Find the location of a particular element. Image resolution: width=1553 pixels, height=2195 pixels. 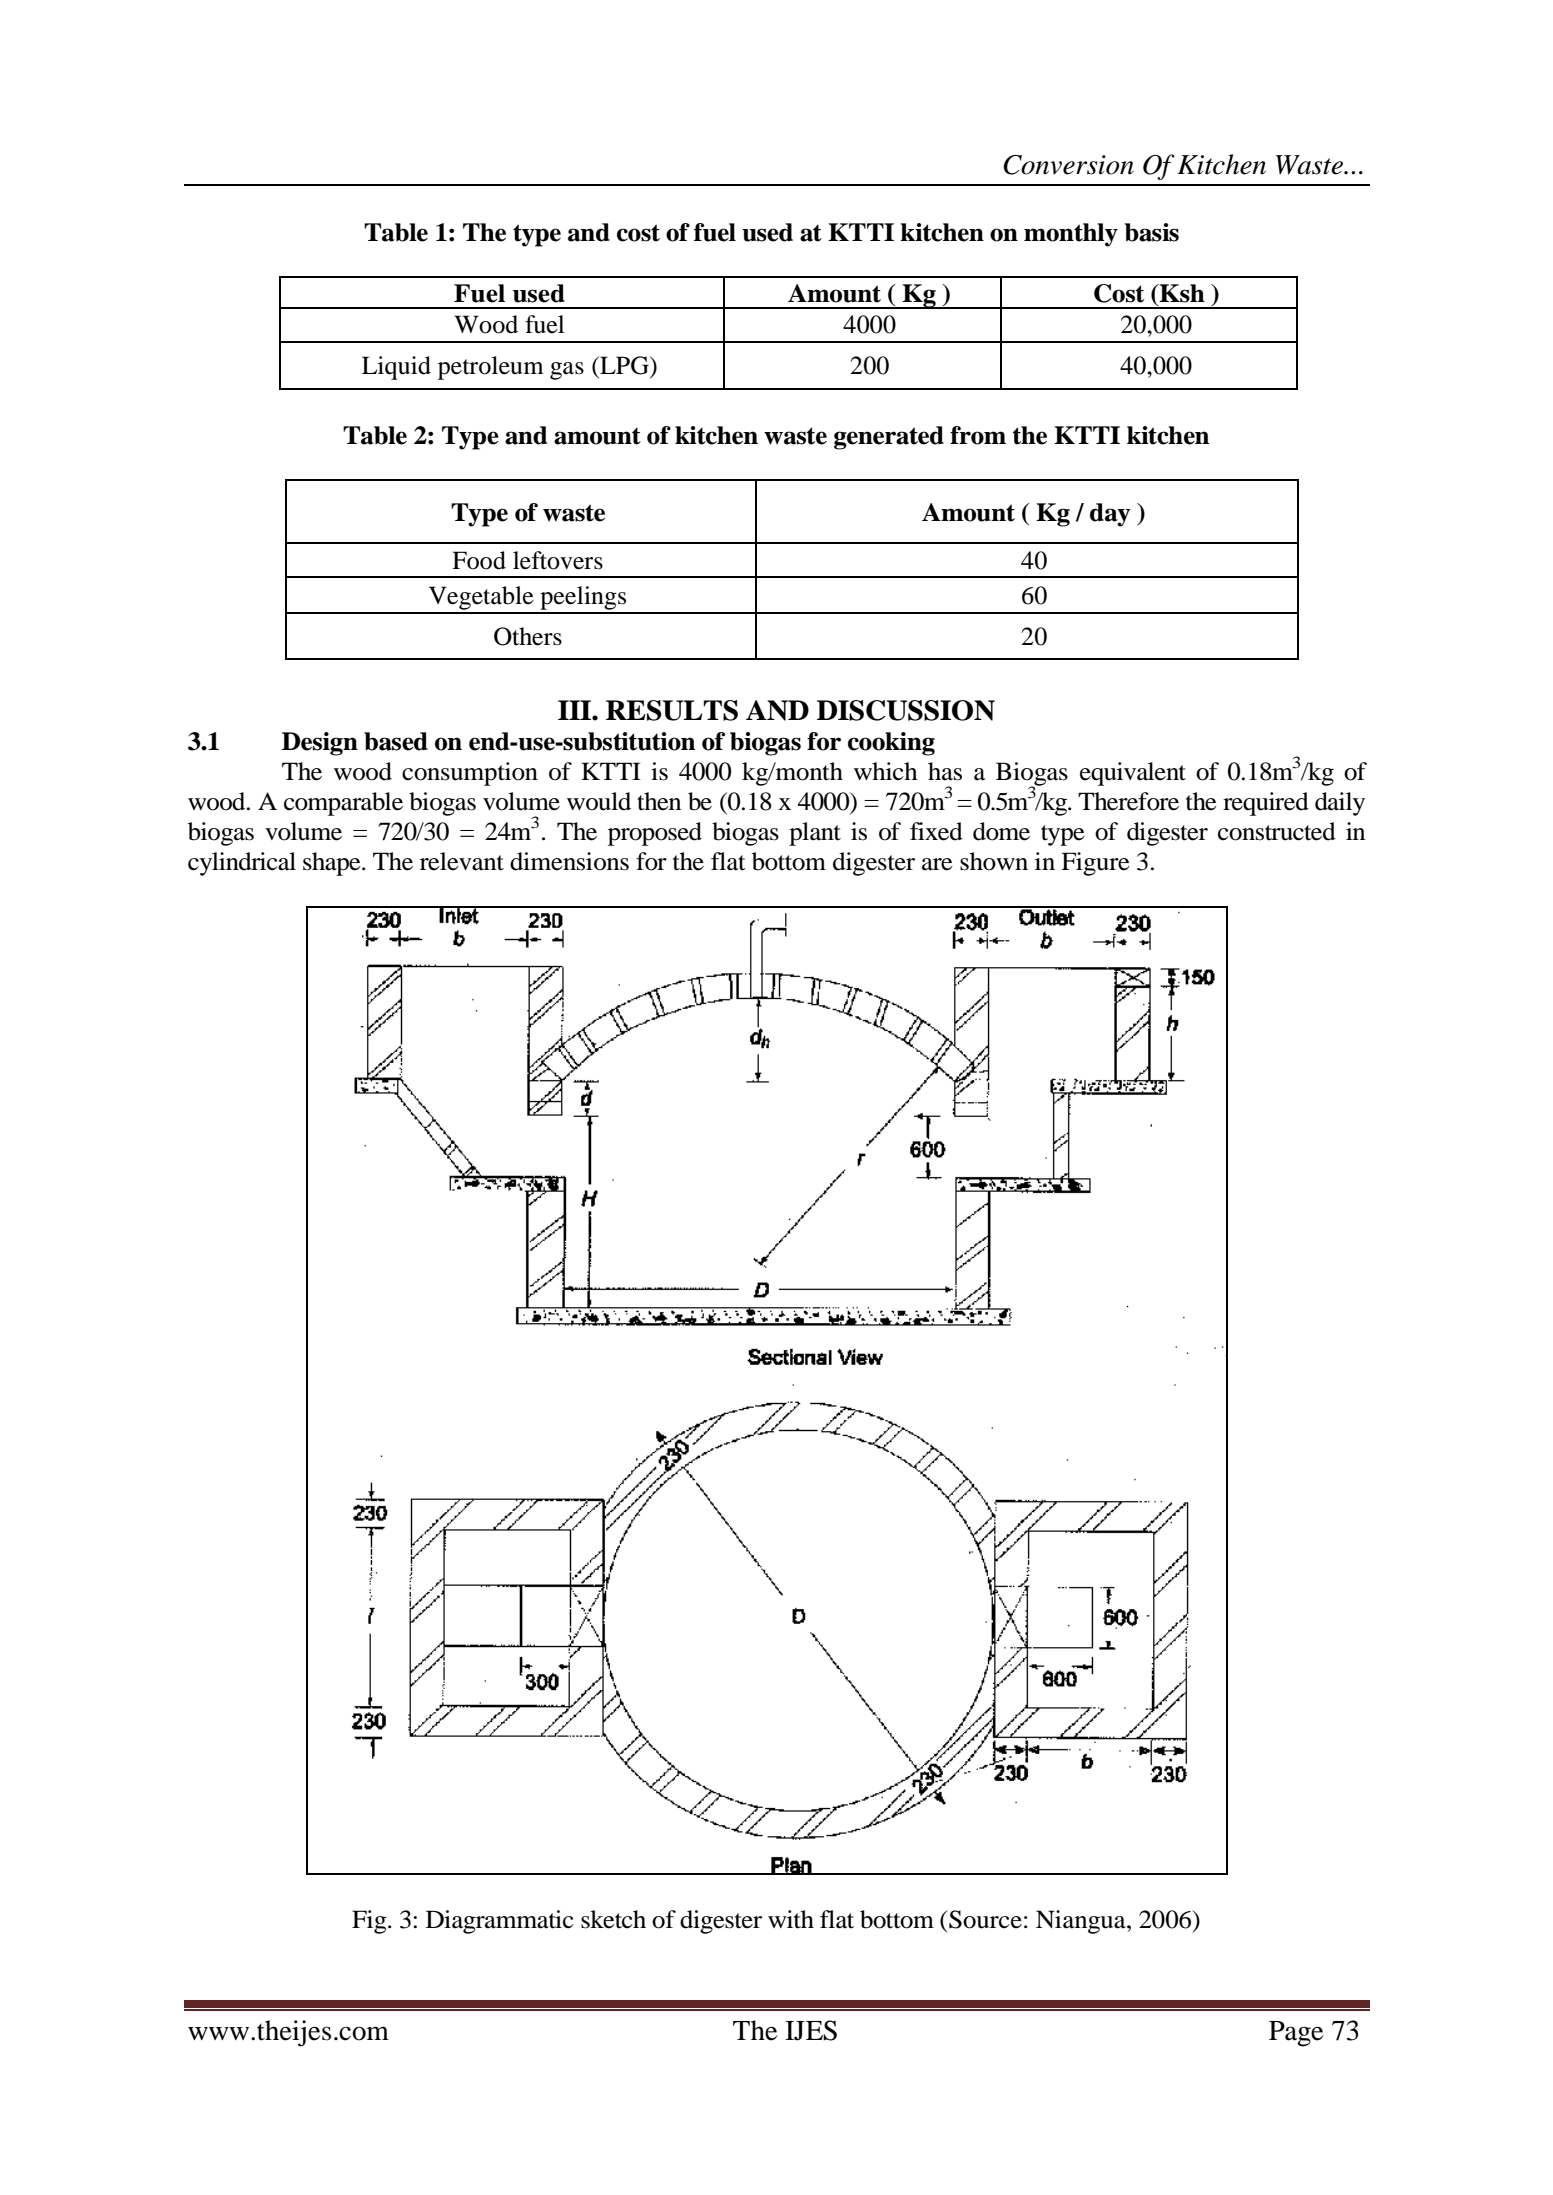

LPG is located at coordinates (624, 365).
